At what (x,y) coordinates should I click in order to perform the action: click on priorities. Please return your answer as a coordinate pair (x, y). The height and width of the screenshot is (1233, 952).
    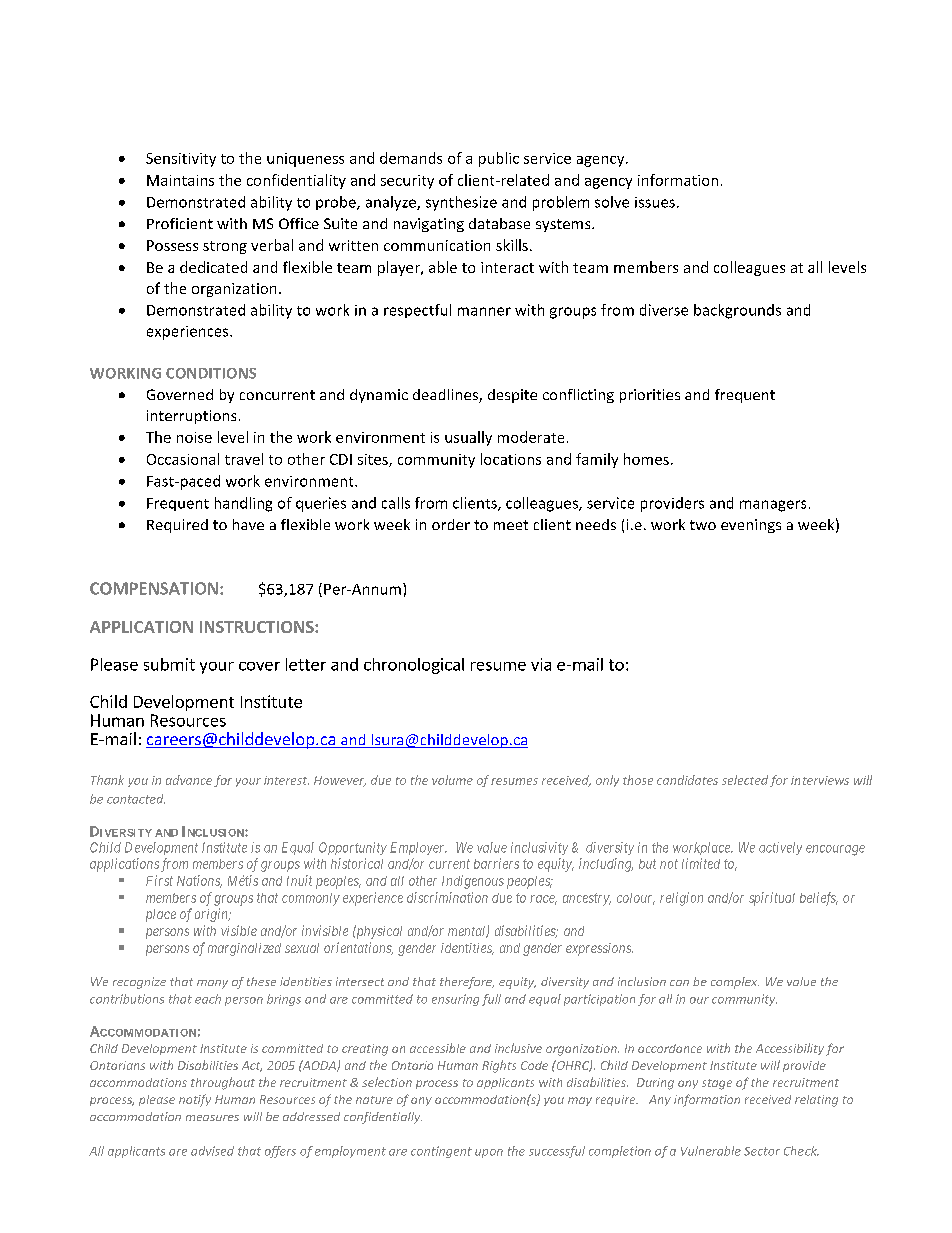
    Looking at the image, I should click on (650, 396).
